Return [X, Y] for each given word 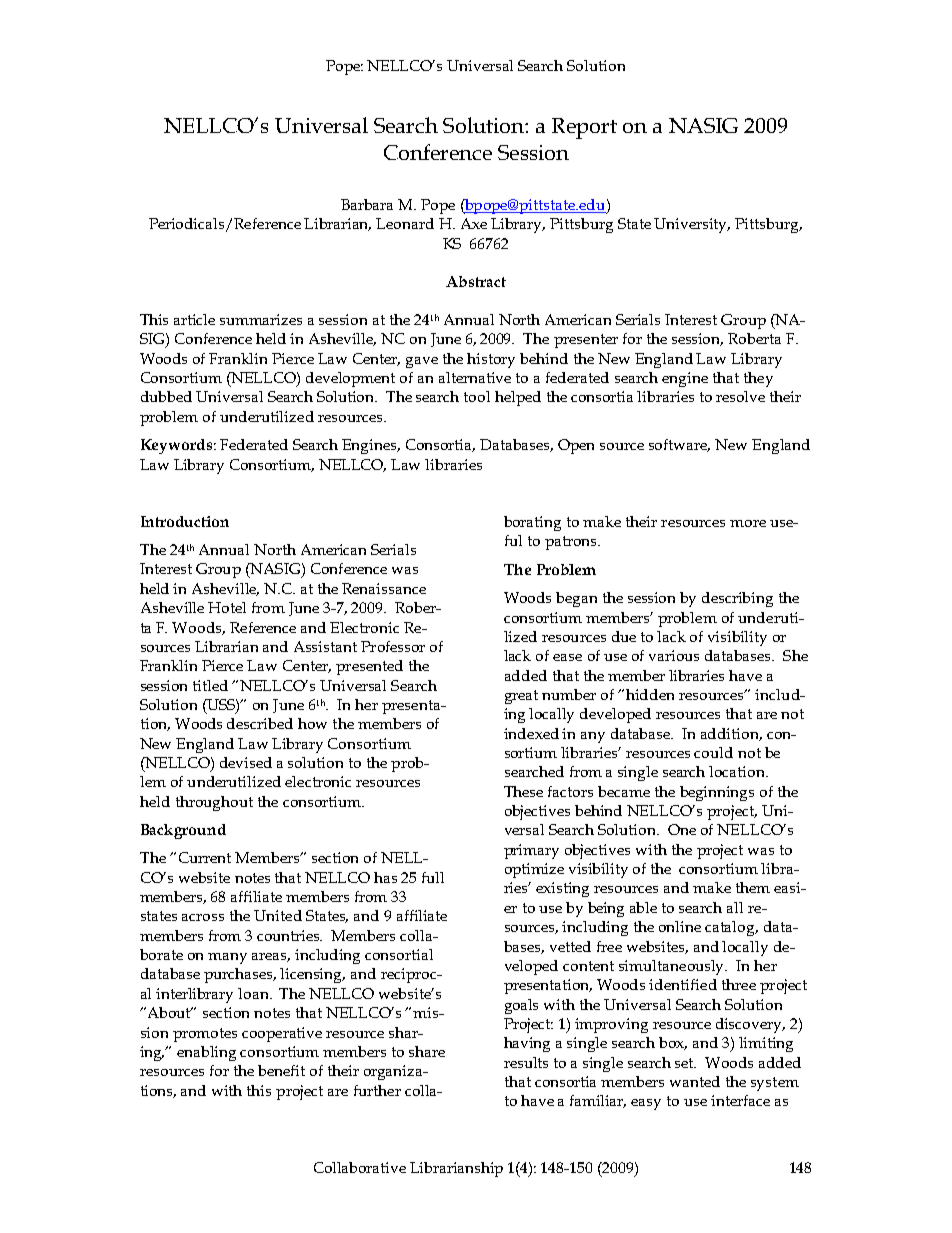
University [692, 225]
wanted [695, 1081]
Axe [474, 223]
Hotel [227, 607]
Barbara [367, 204]
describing [737, 599]
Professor [393, 646]
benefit [281, 1070]
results [526, 1062]
